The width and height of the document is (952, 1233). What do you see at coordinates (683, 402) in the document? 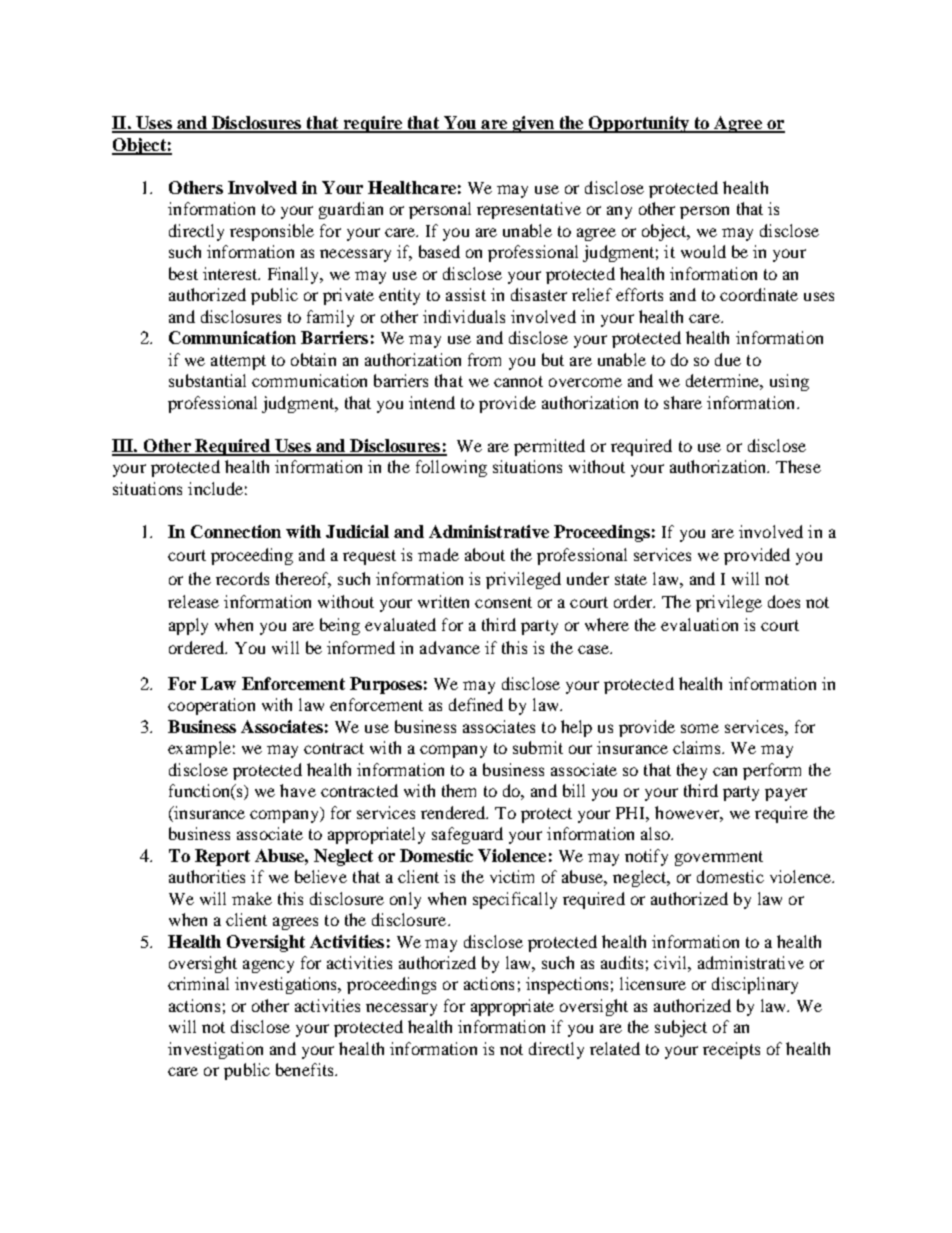
I see `share` at bounding box center [683, 402].
